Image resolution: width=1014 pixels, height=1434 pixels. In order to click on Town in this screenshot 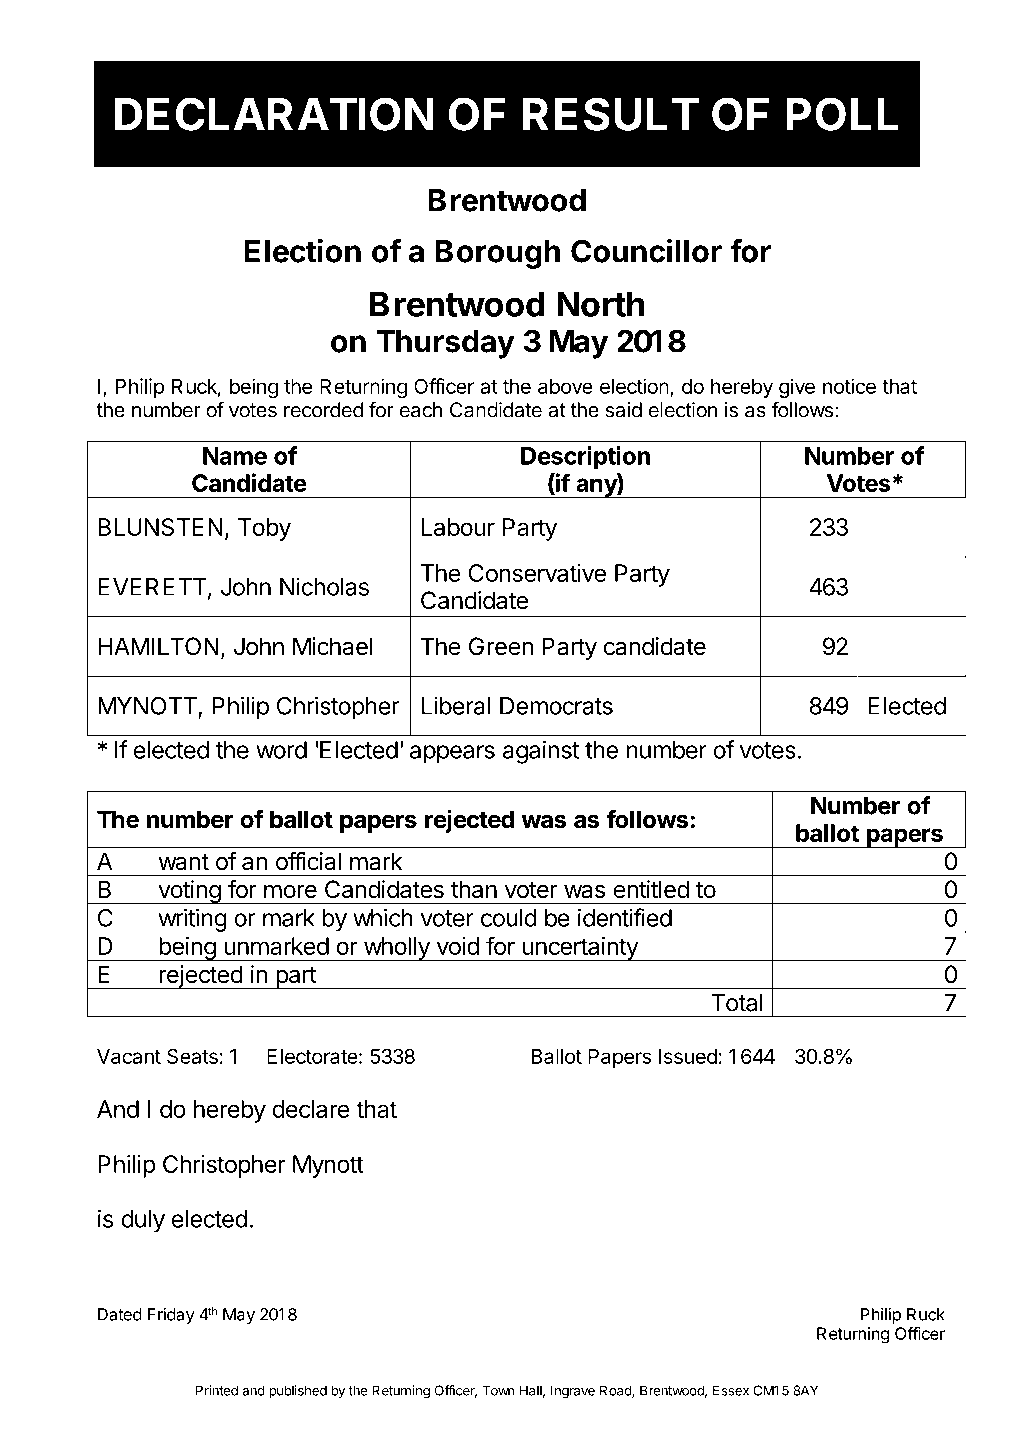, I will do `click(498, 1391)`.
